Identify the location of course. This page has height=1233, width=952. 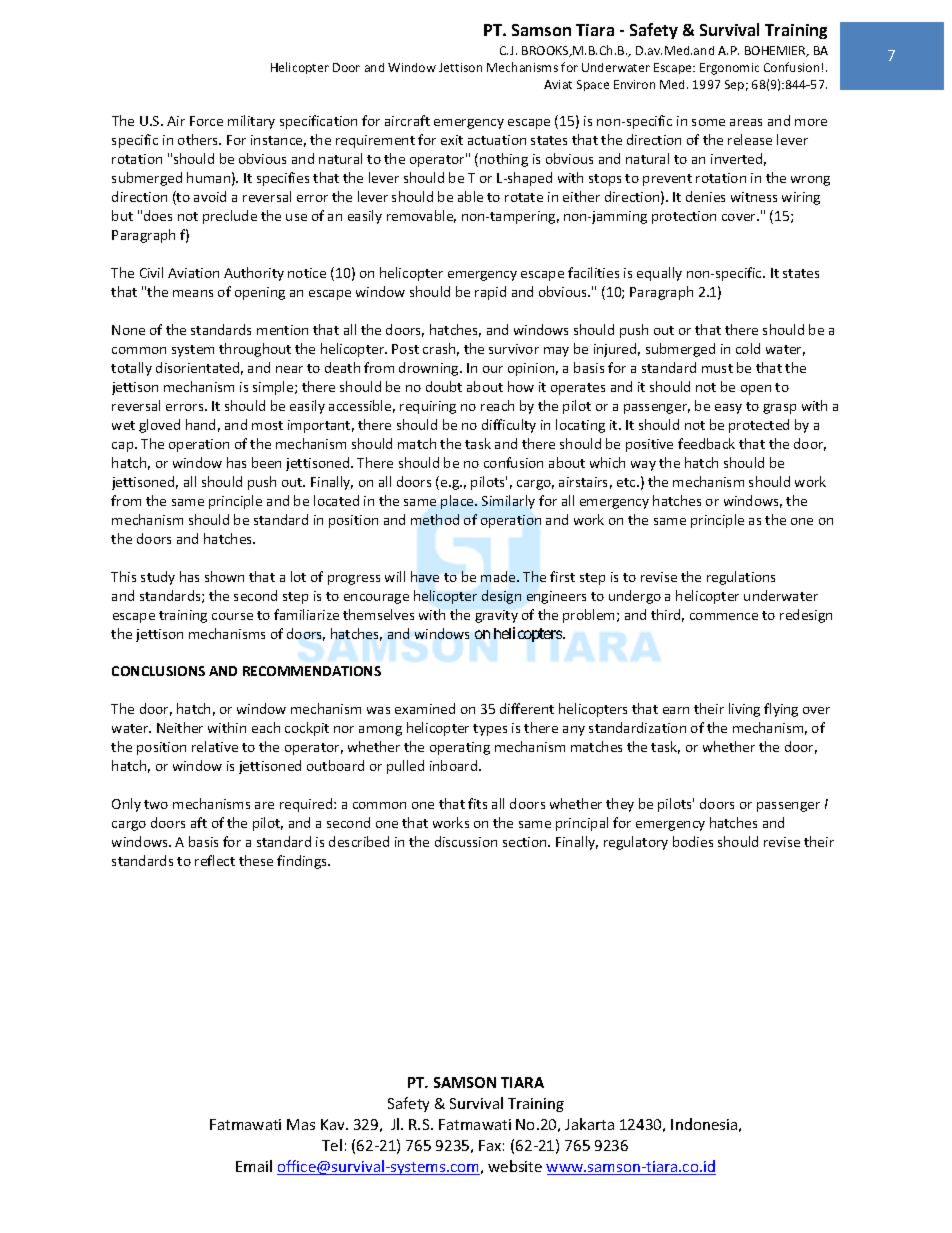
(232, 616).
